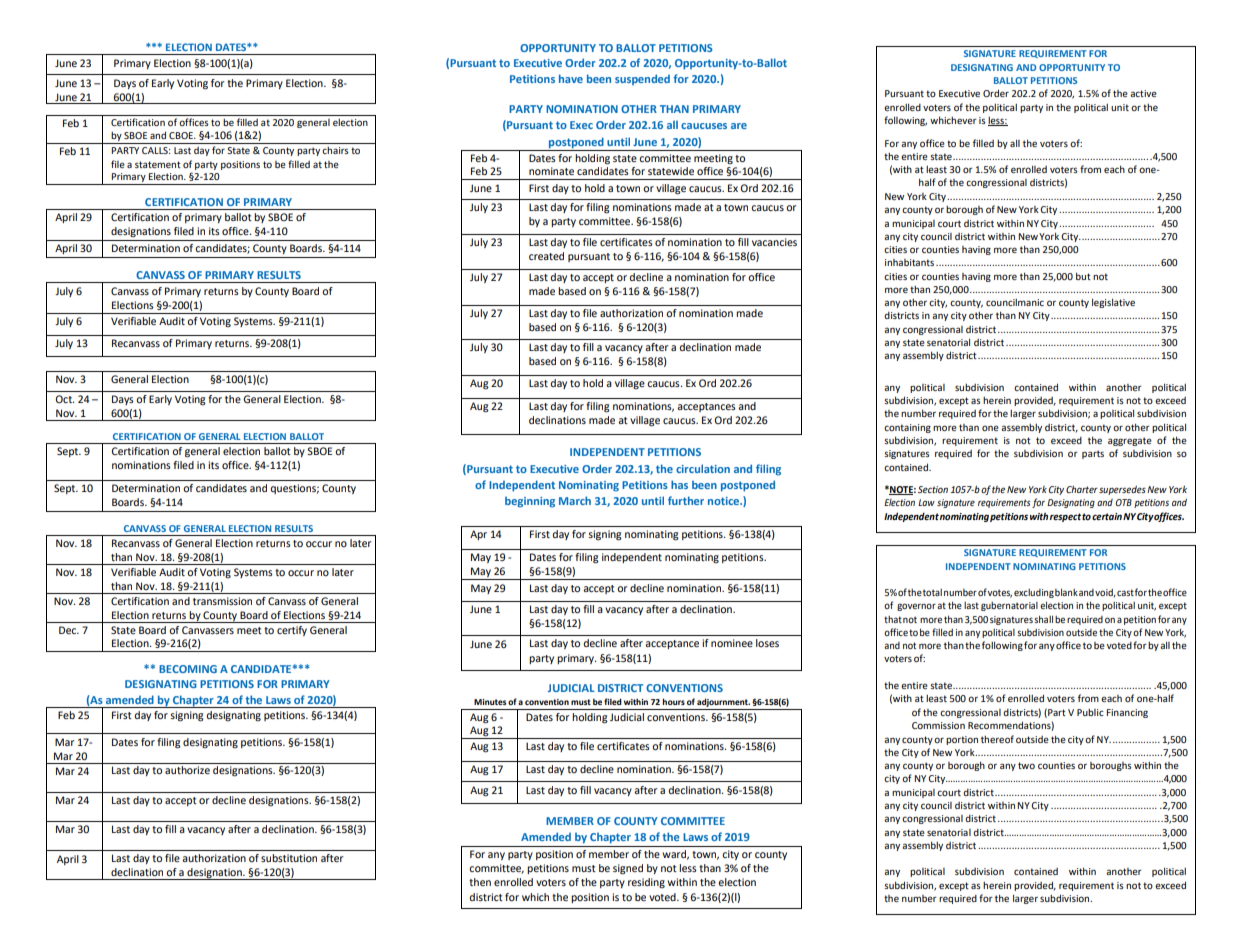  Describe the element at coordinates (628, 869) in the screenshot. I see `signed` at that location.
